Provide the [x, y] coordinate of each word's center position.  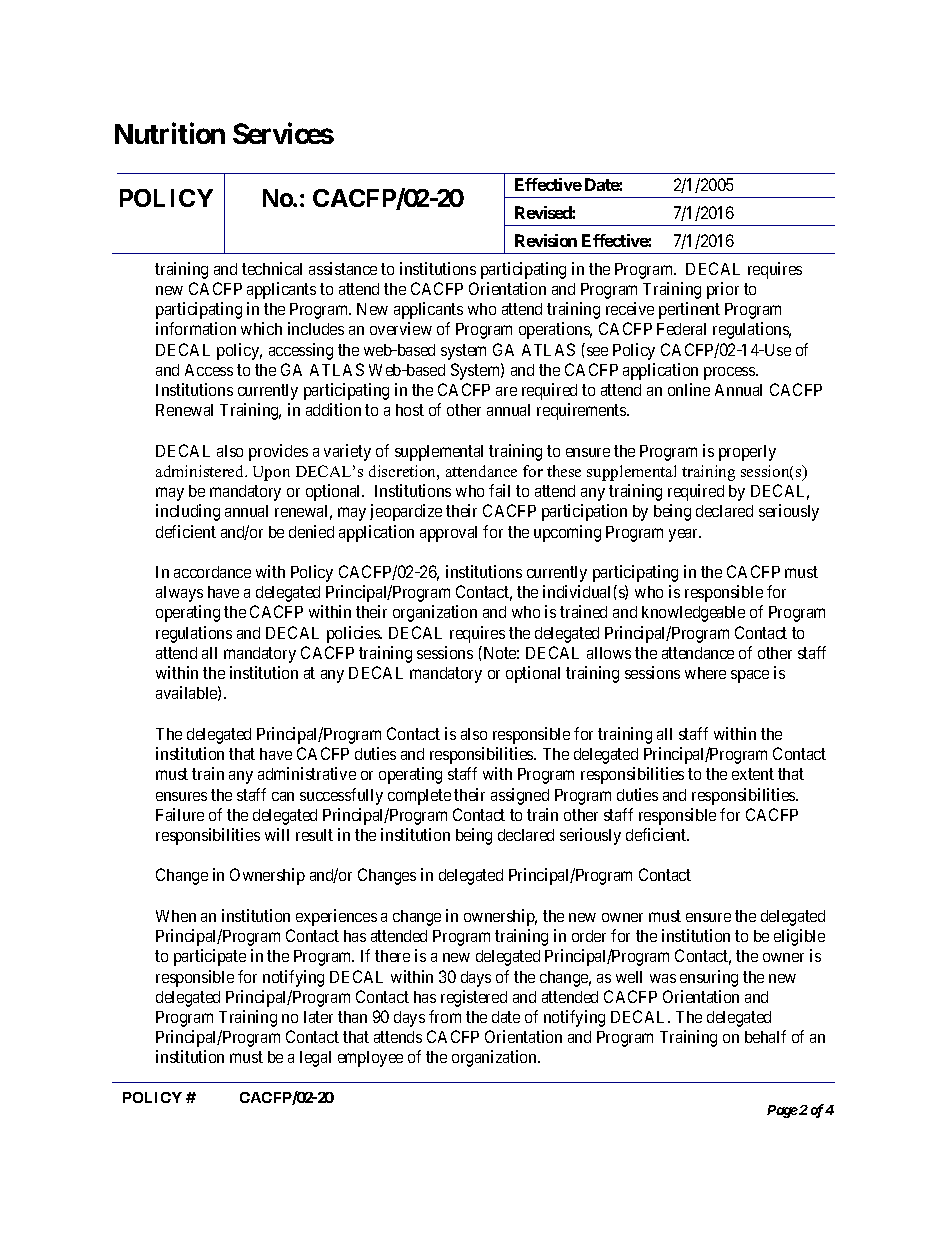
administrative [307, 773]
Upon [271, 473]
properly [747, 453]
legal [315, 1059]
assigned [520, 796]
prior [723, 290]
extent [753, 774]
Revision [546, 240]
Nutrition [170, 133]
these [564, 471]
